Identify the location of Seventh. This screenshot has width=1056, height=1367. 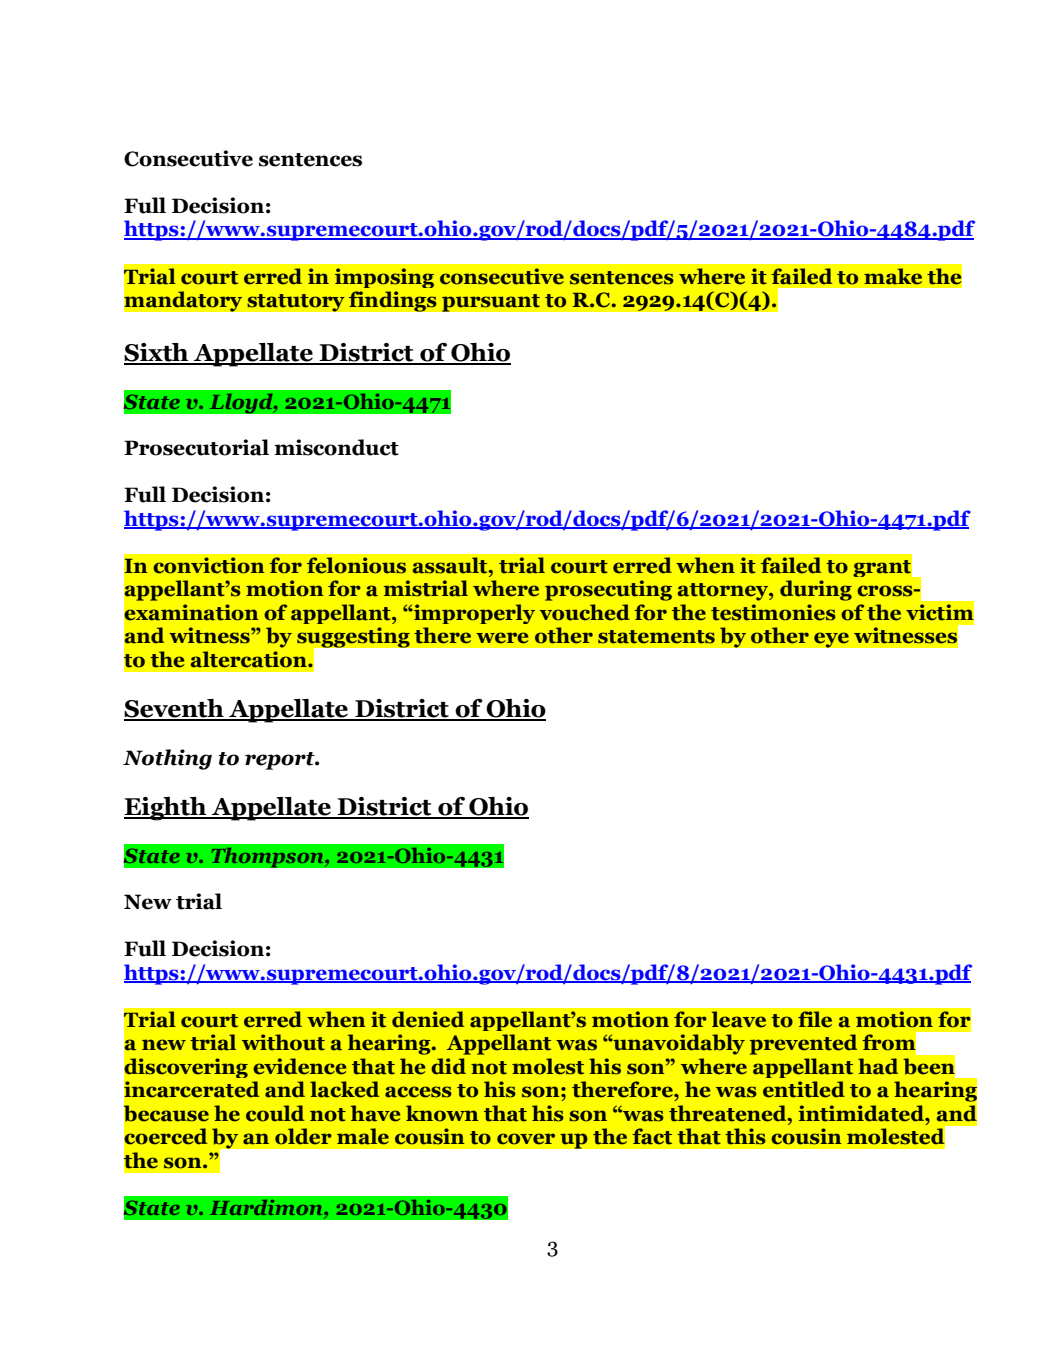
(175, 709).
